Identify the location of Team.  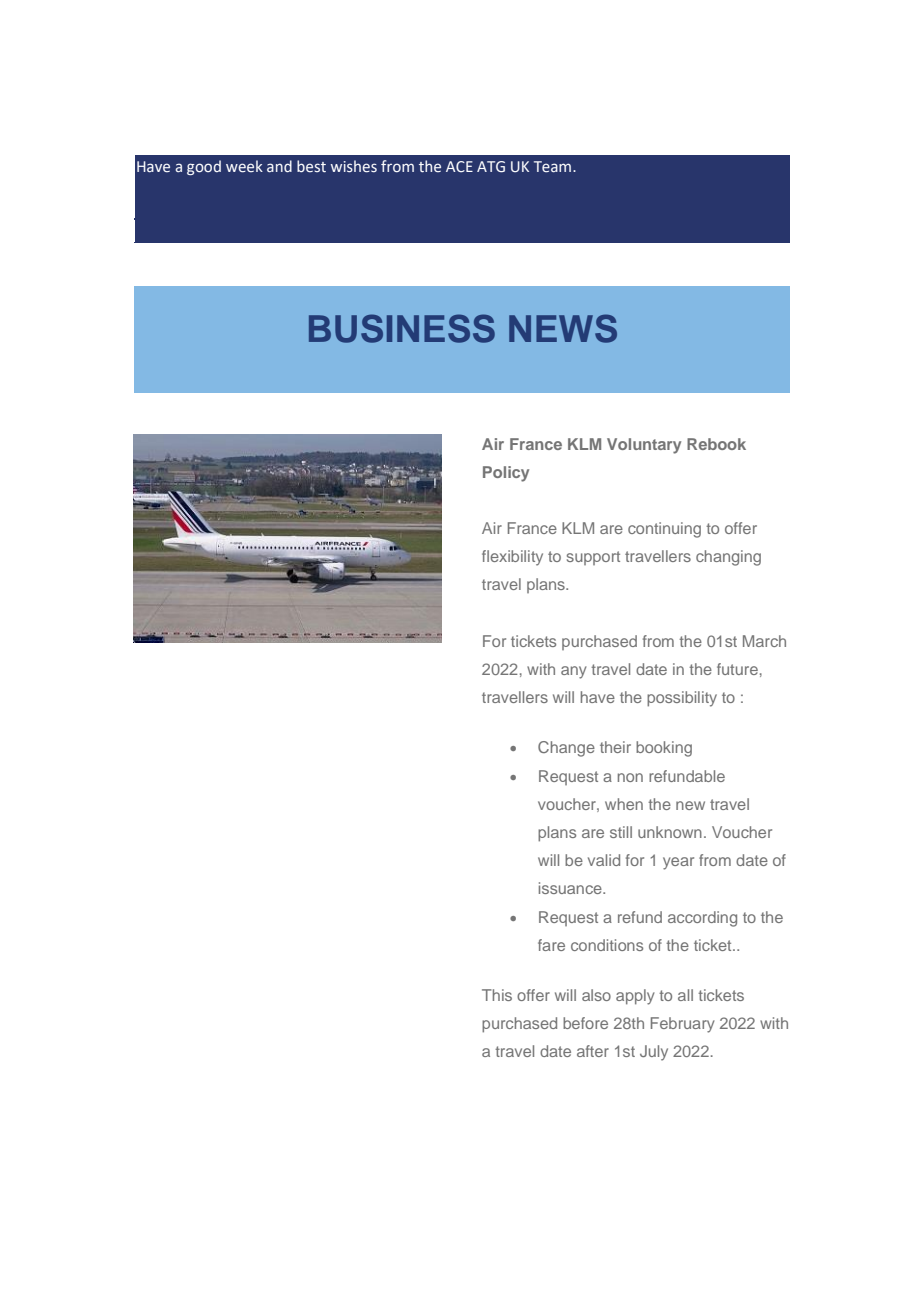
(554, 167).
